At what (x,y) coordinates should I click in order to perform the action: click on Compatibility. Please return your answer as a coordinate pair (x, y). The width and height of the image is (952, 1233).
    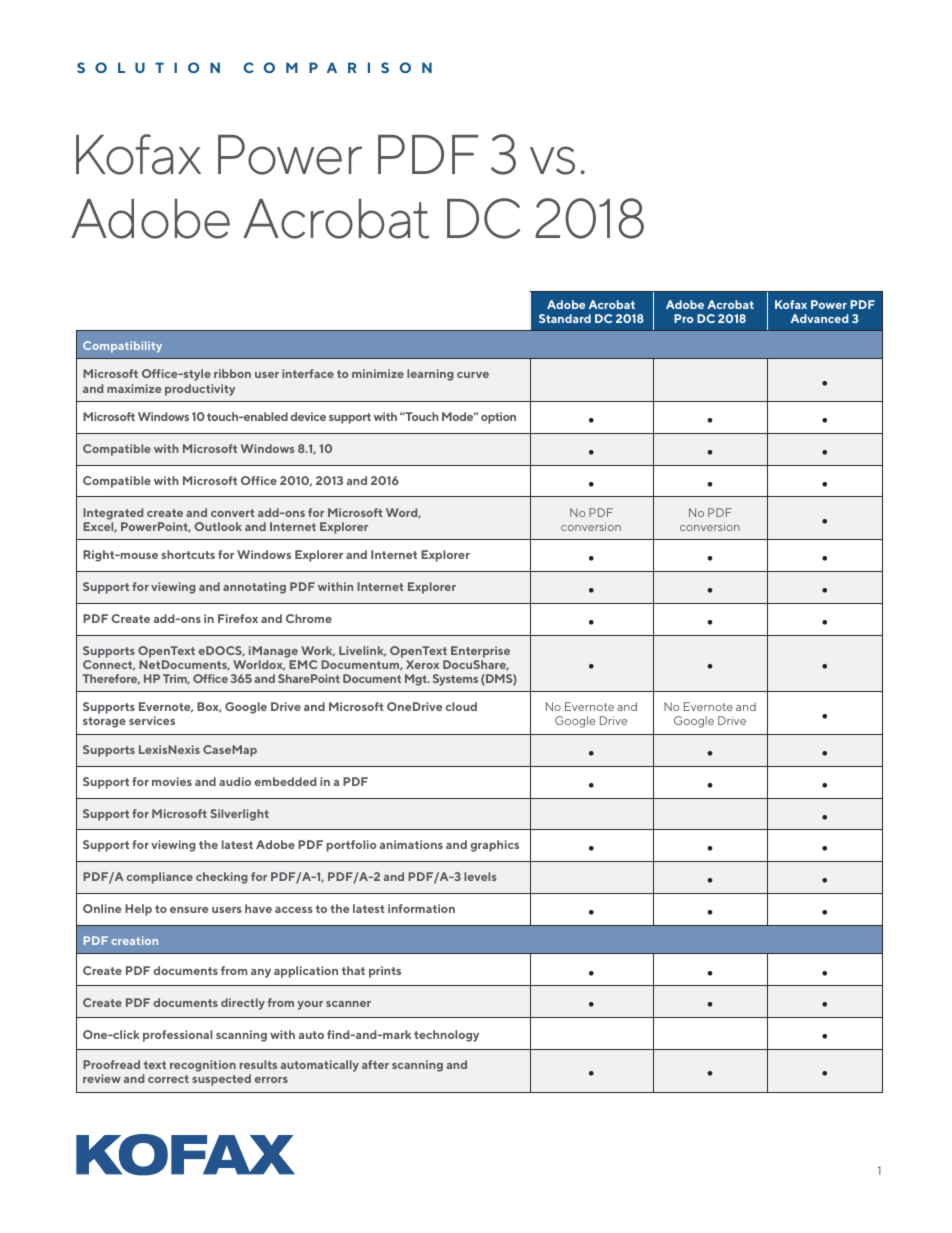
    Looking at the image, I should click on (122, 347).
